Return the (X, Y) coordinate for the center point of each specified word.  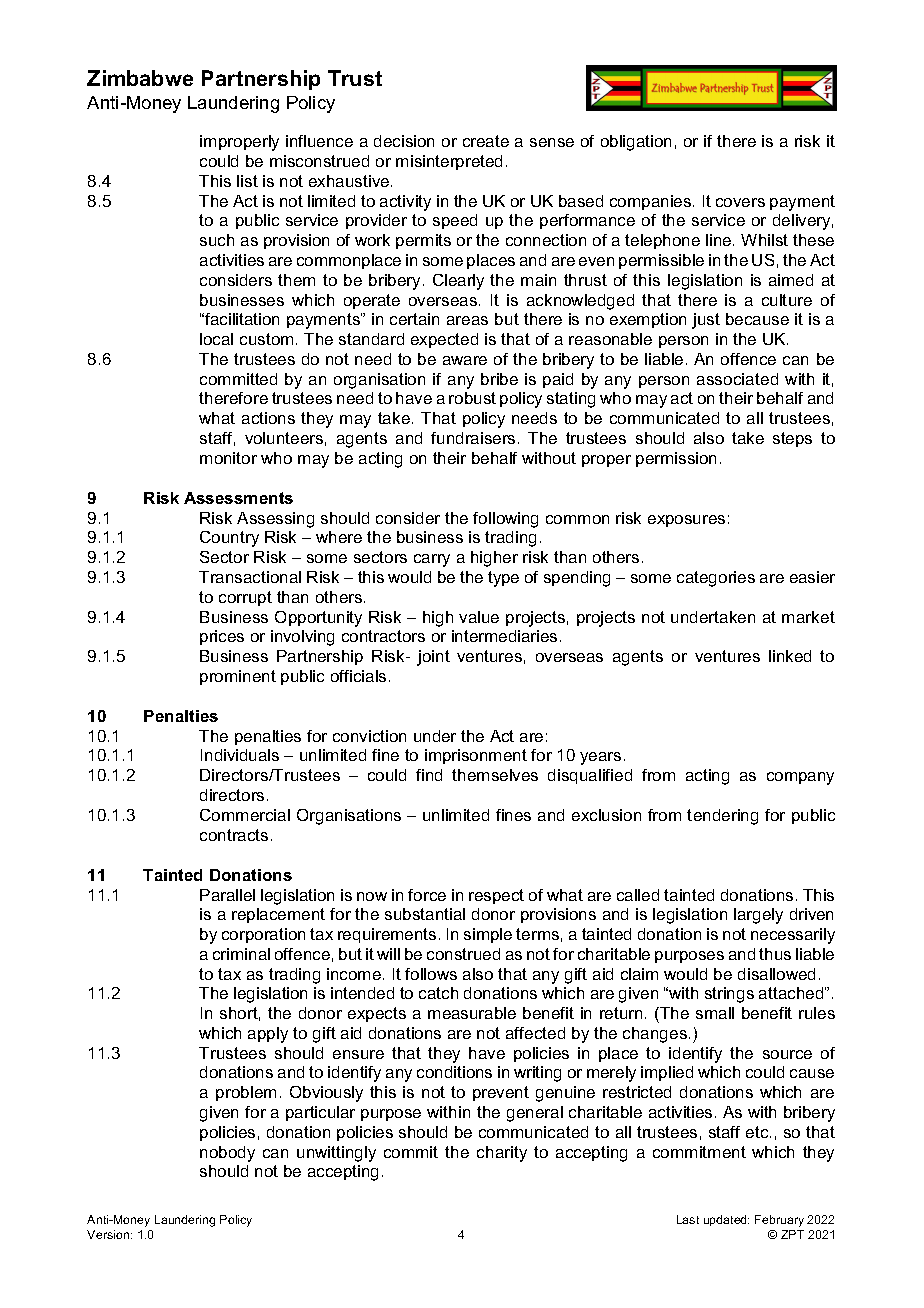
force (427, 895)
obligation (636, 143)
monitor (228, 458)
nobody (227, 1154)
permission (676, 459)
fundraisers (473, 438)
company (800, 778)
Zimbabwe (140, 78)
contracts (234, 835)
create (486, 141)
